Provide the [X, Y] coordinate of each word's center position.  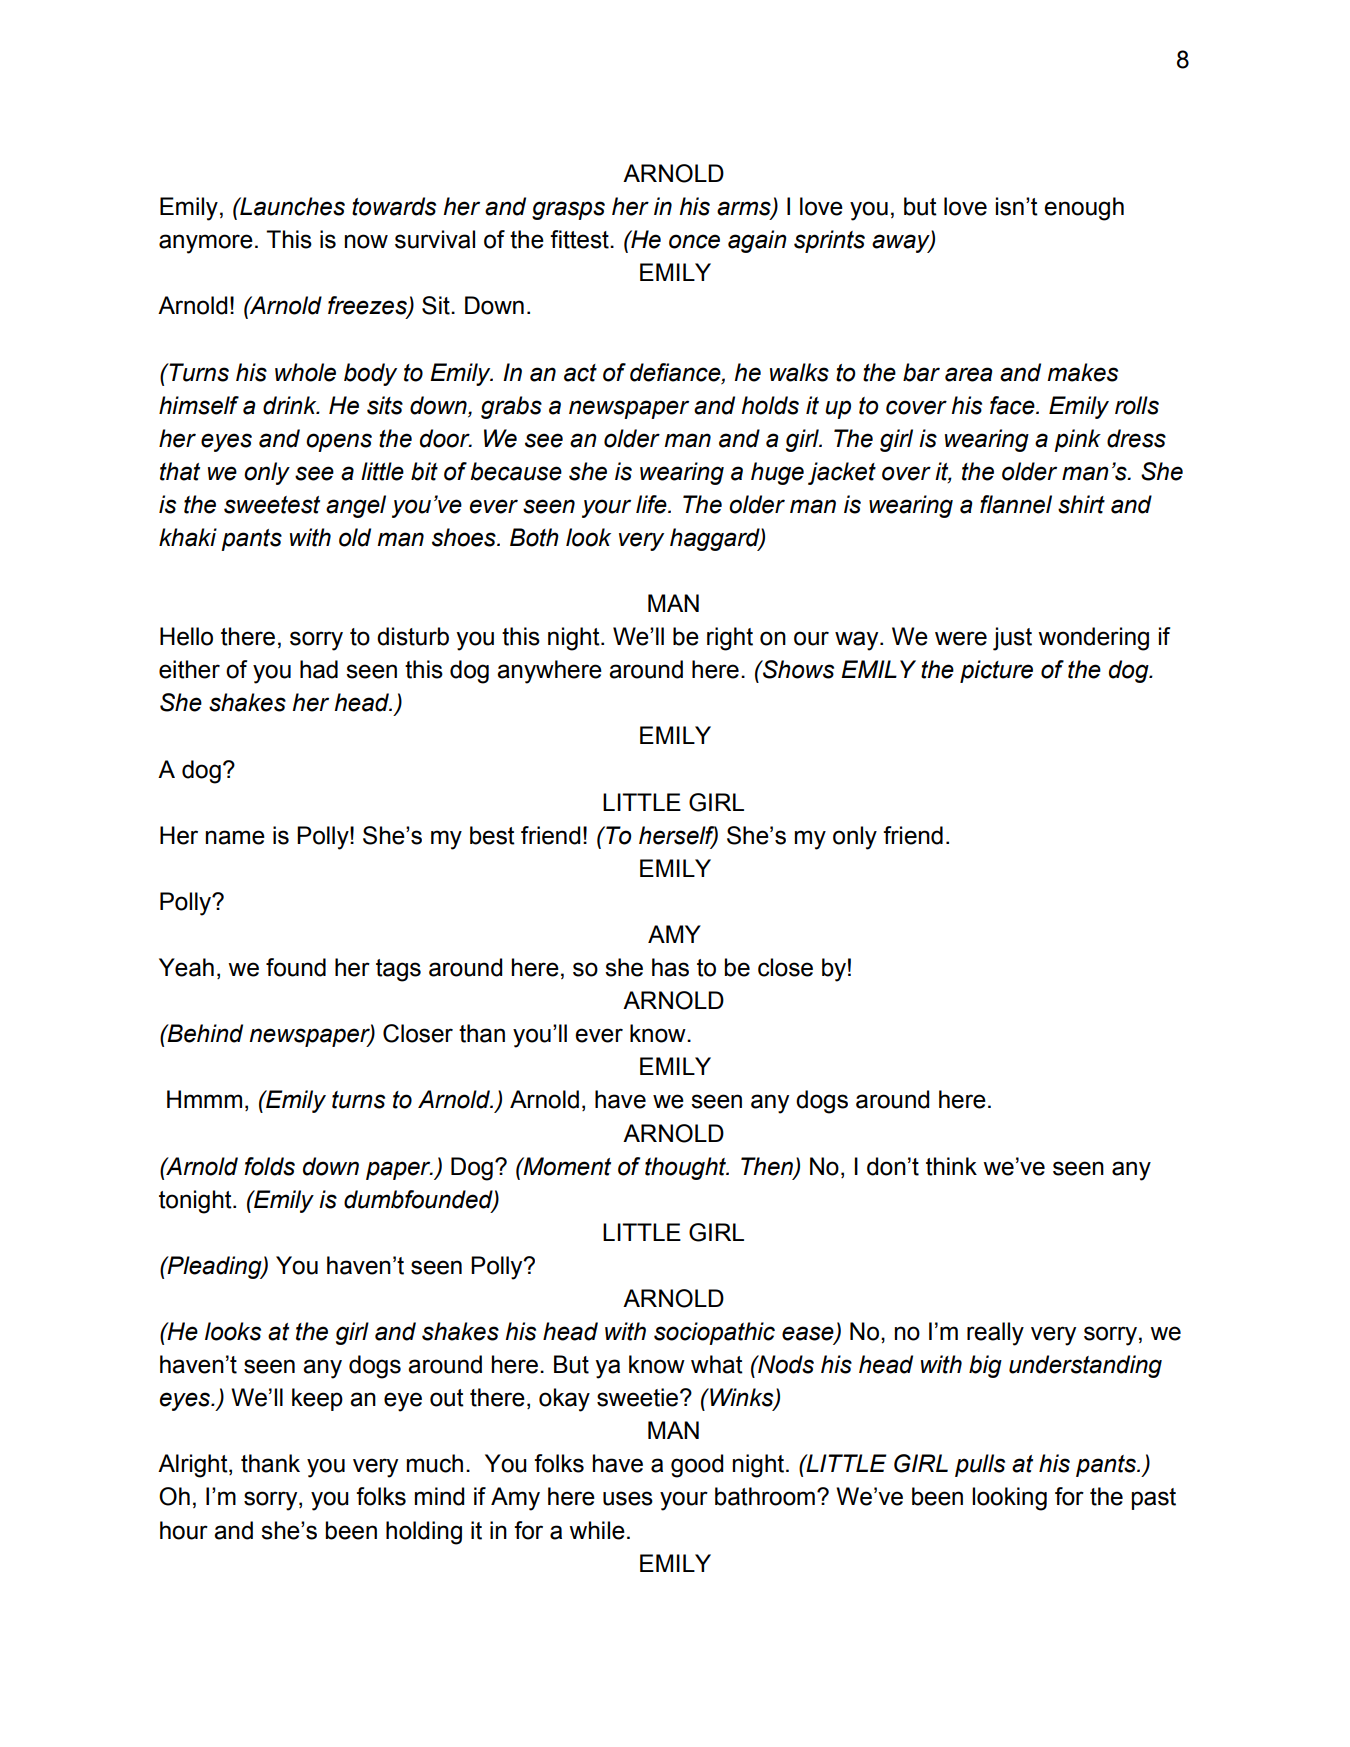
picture [996, 671]
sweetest [272, 505]
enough [1084, 209]
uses [628, 1498]
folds [269, 1166]
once [694, 241]
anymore [206, 244]
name [235, 837]
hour [184, 1530]
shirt [1081, 504]
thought [686, 1168]
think [951, 1166]
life [652, 504]
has [670, 967]
